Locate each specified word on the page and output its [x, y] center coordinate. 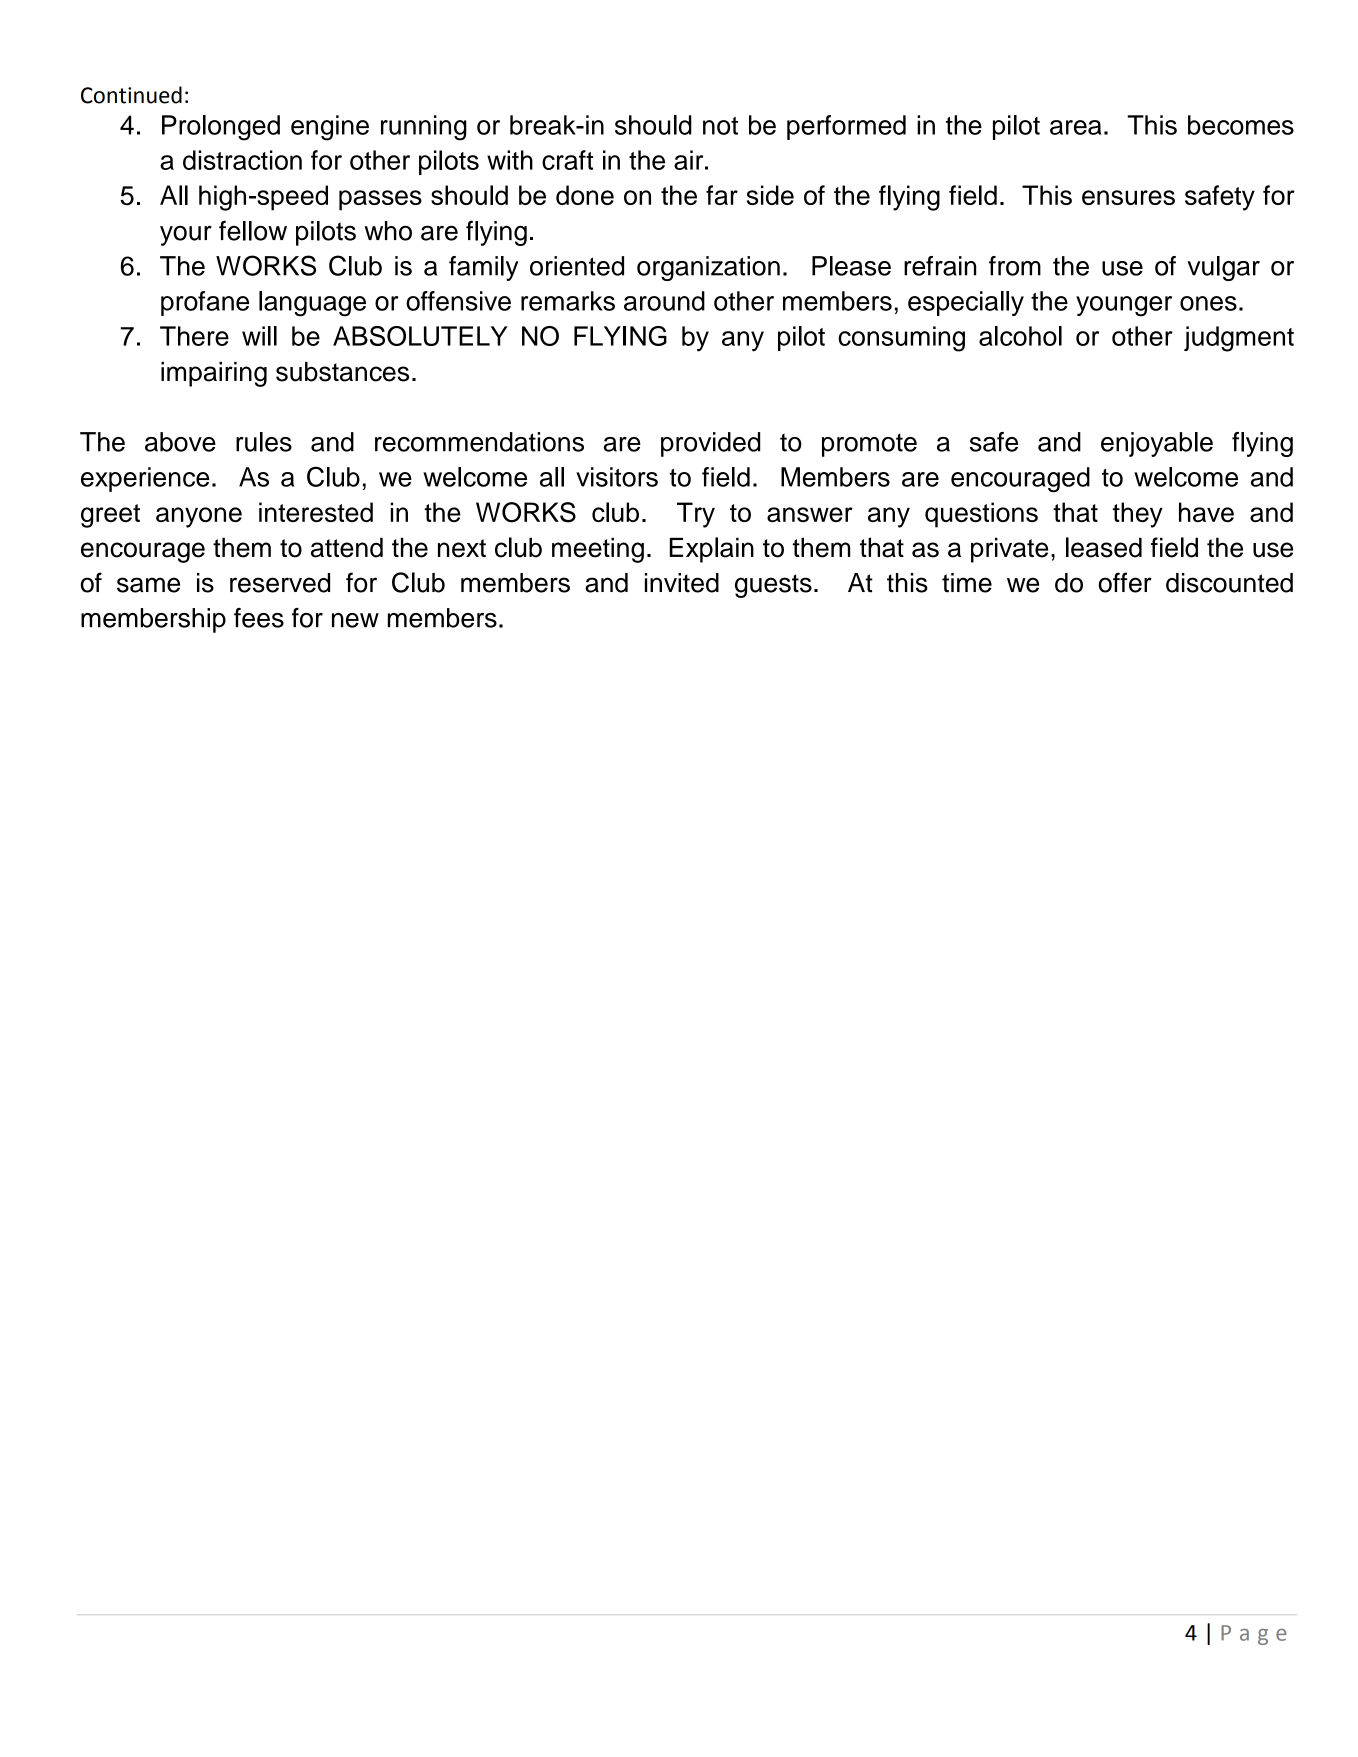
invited [682, 583]
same [148, 585]
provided [710, 444]
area [1076, 127]
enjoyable [1157, 444]
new [355, 620]
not [720, 126]
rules [264, 442]
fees [259, 618]
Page [1253, 1635]
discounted [1229, 583]
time [967, 583]
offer [1125, 582]
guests [773, 586]
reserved [280, 583]
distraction [242, 160]
